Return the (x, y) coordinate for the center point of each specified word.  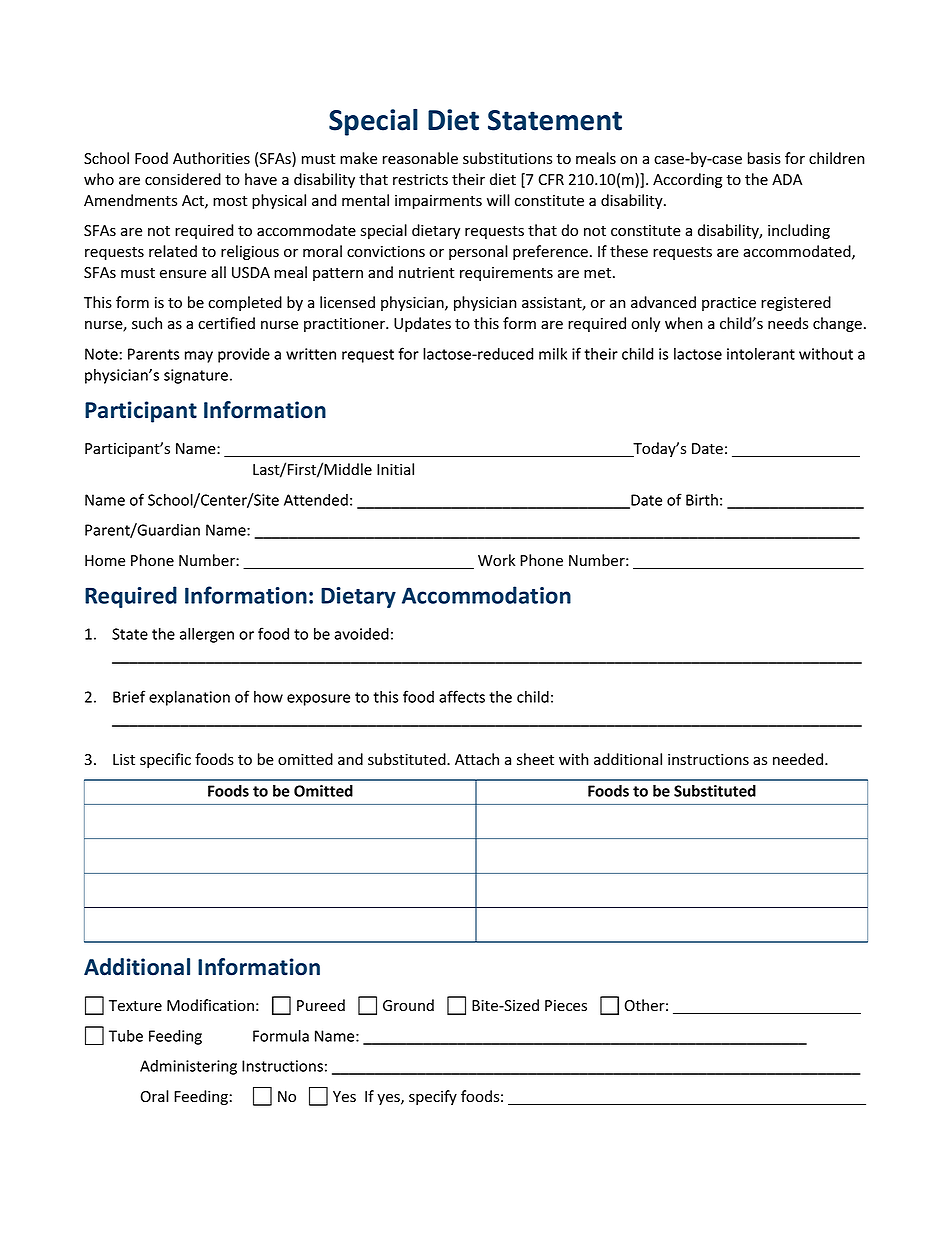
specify (433, 1097)
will (498, 200)
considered (183, 179)
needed (799, 759)
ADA (787, 179)
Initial (395, 469)
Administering (188, 1067)
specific (165, 760)
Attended (316, 500)
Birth (702, 500)
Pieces (566, 1006)
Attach (477, 759)
